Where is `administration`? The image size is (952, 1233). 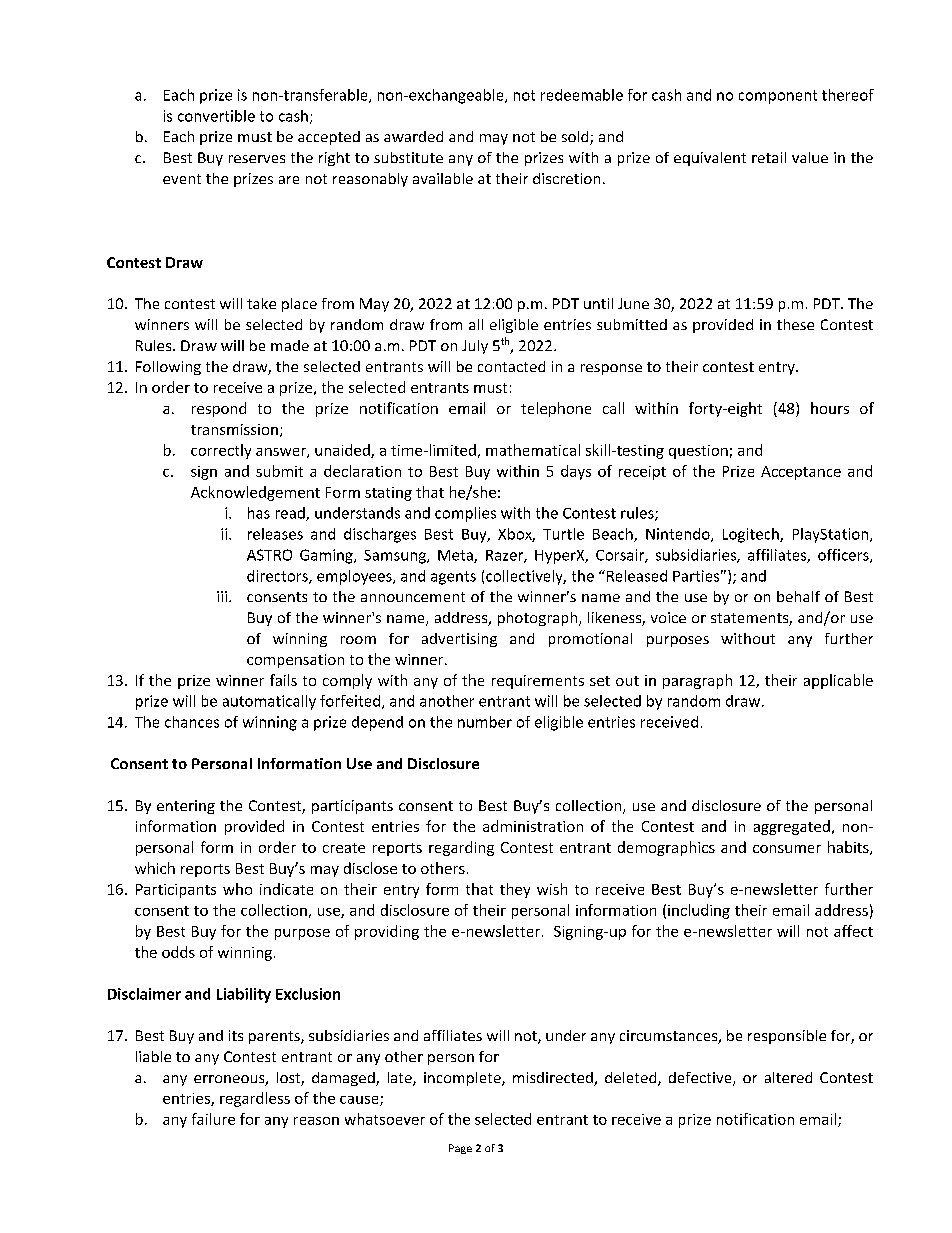
administration is located at coordinates (533, 826).
